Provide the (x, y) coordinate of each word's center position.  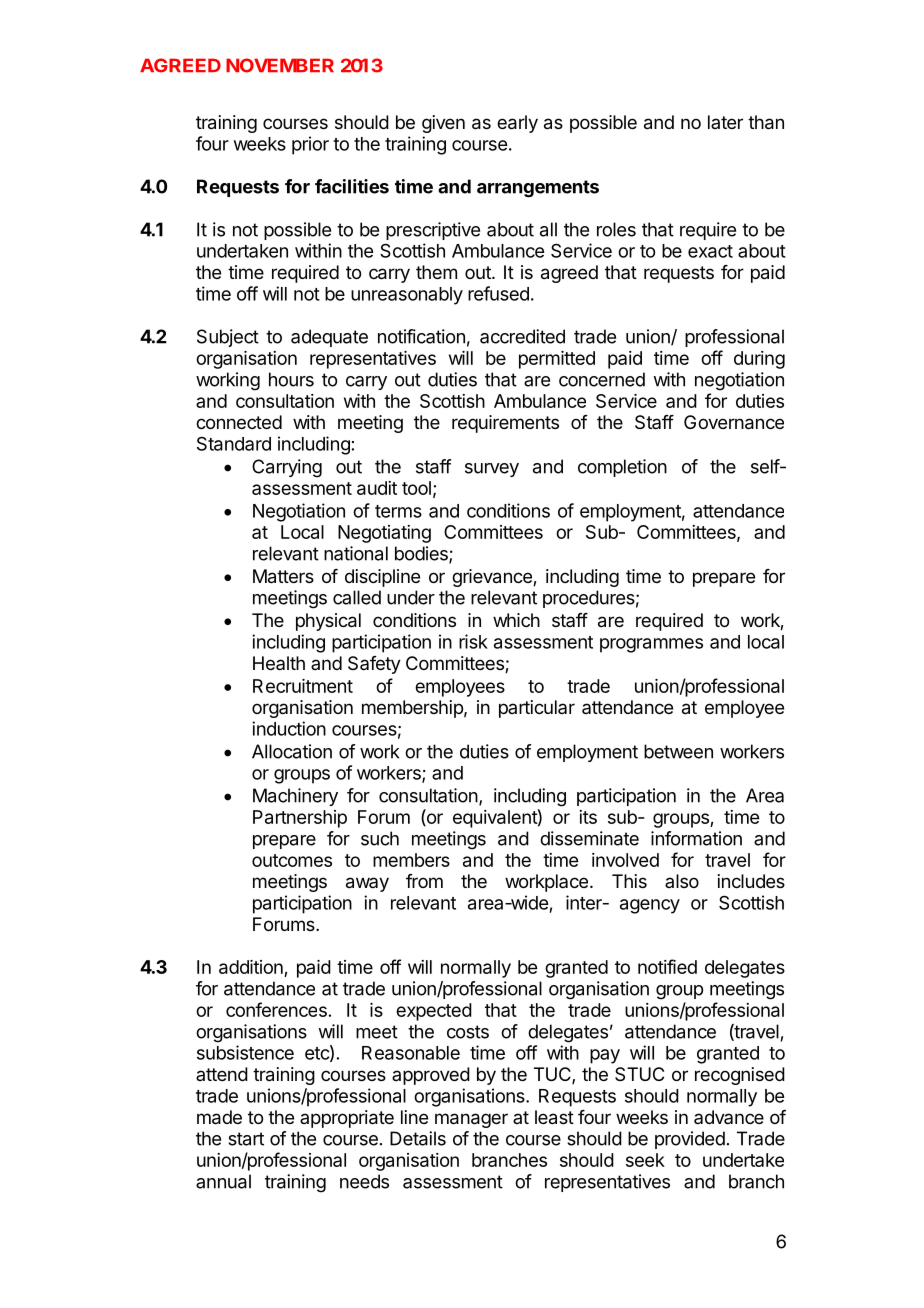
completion (622, 468)
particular (537, 709)
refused (498, 293)
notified (667, 966)
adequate (329, 338)
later (725, 122)
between (678, 751)
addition (252, 968)
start (246, 1139)
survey (492, 470)
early (517, 124)
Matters (283, 576)
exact (710, 251)
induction (289, 728)
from (424, 881)
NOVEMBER (280, 65)
